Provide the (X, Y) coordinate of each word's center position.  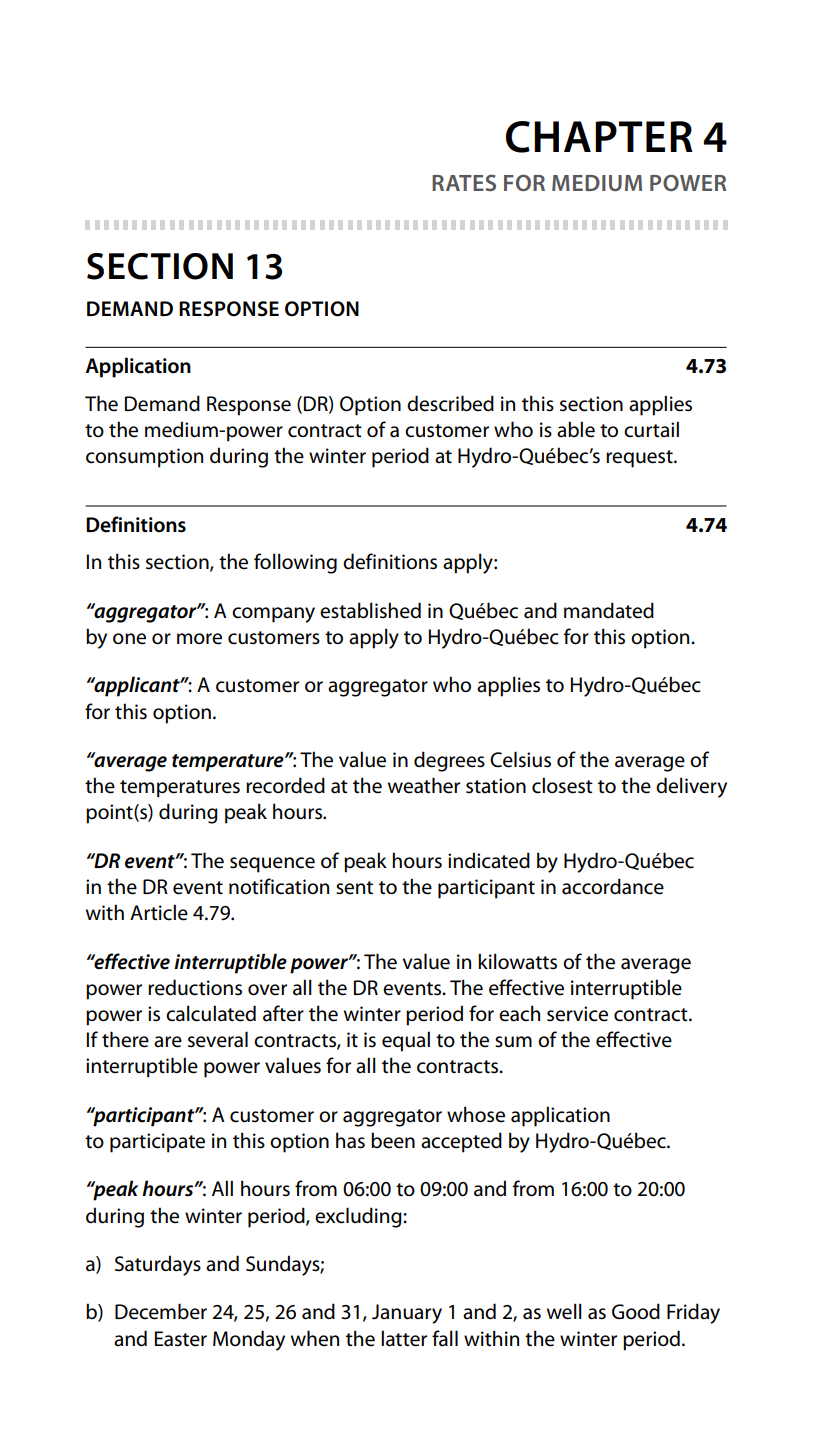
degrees (449, 761)
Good (636, 1311)
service (577, 1014)
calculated (211, 1013)
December (161, 1311)
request (640, 459)
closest (562, 785)
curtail (651, 429)
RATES (464, 182)
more (199, 639)
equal (406, 1041)
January (407, 1314)
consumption (144, 458)
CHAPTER (599, 137)
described (450, 403)
